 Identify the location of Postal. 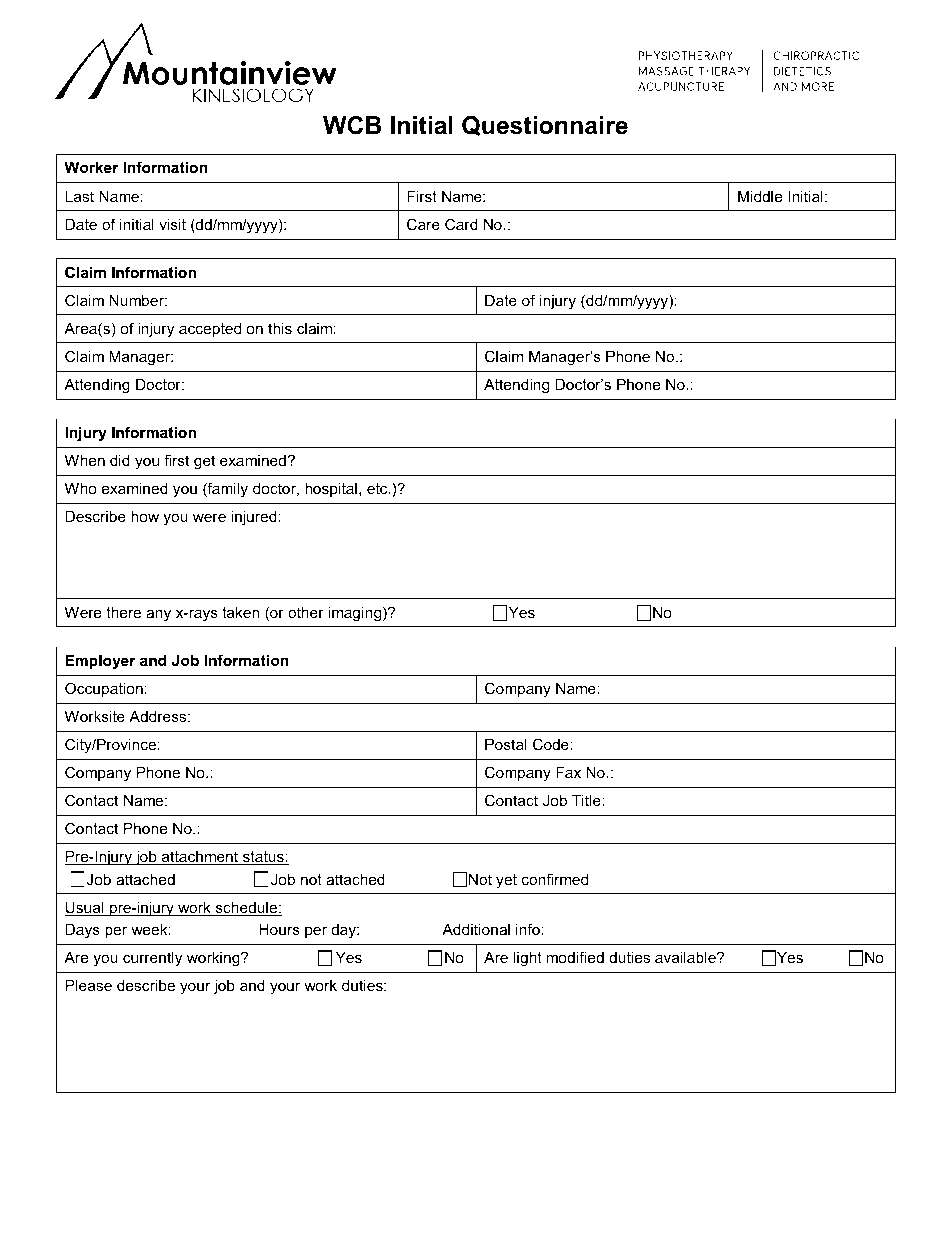
(506, 744).
